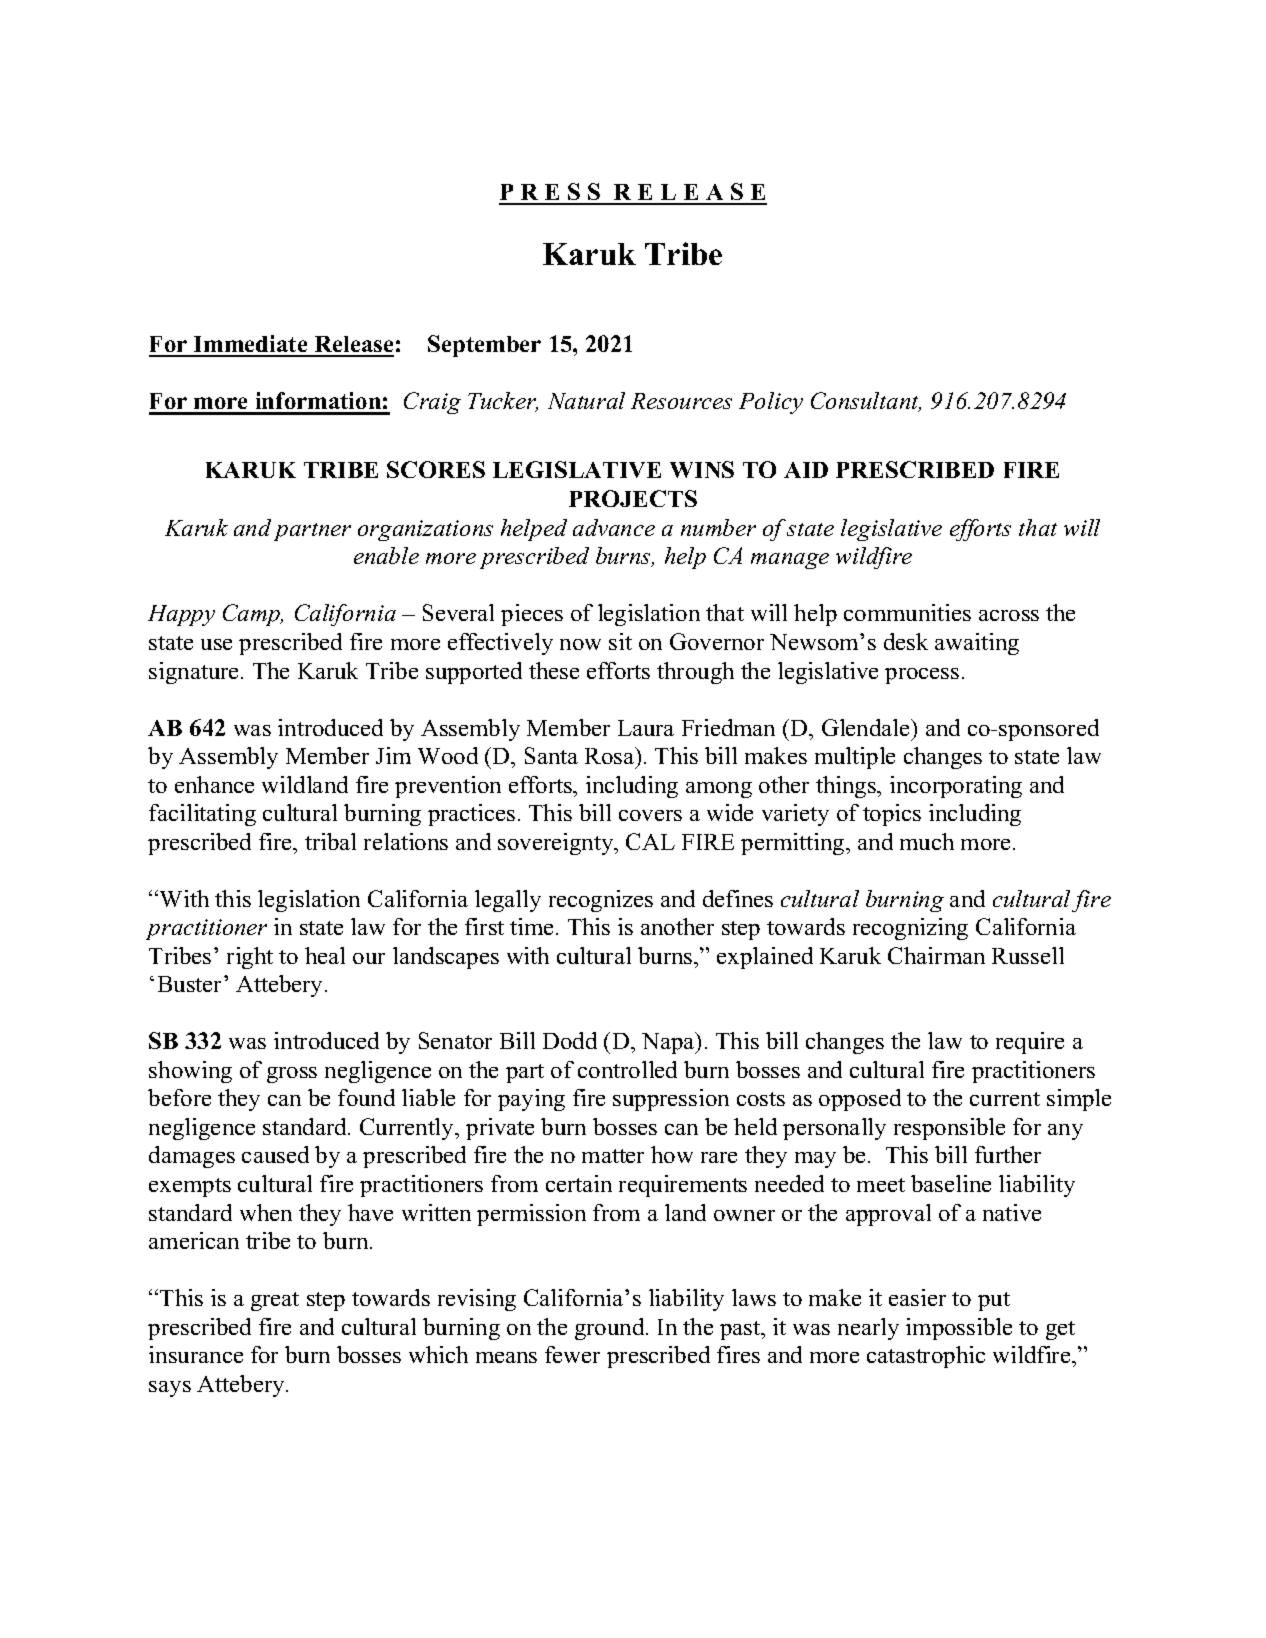 Image resolution: width=1266 pixels, height=1638 pixels. Describe the element at coordinates (586, 400) in the screenshot. I see `Natural` at that location.
